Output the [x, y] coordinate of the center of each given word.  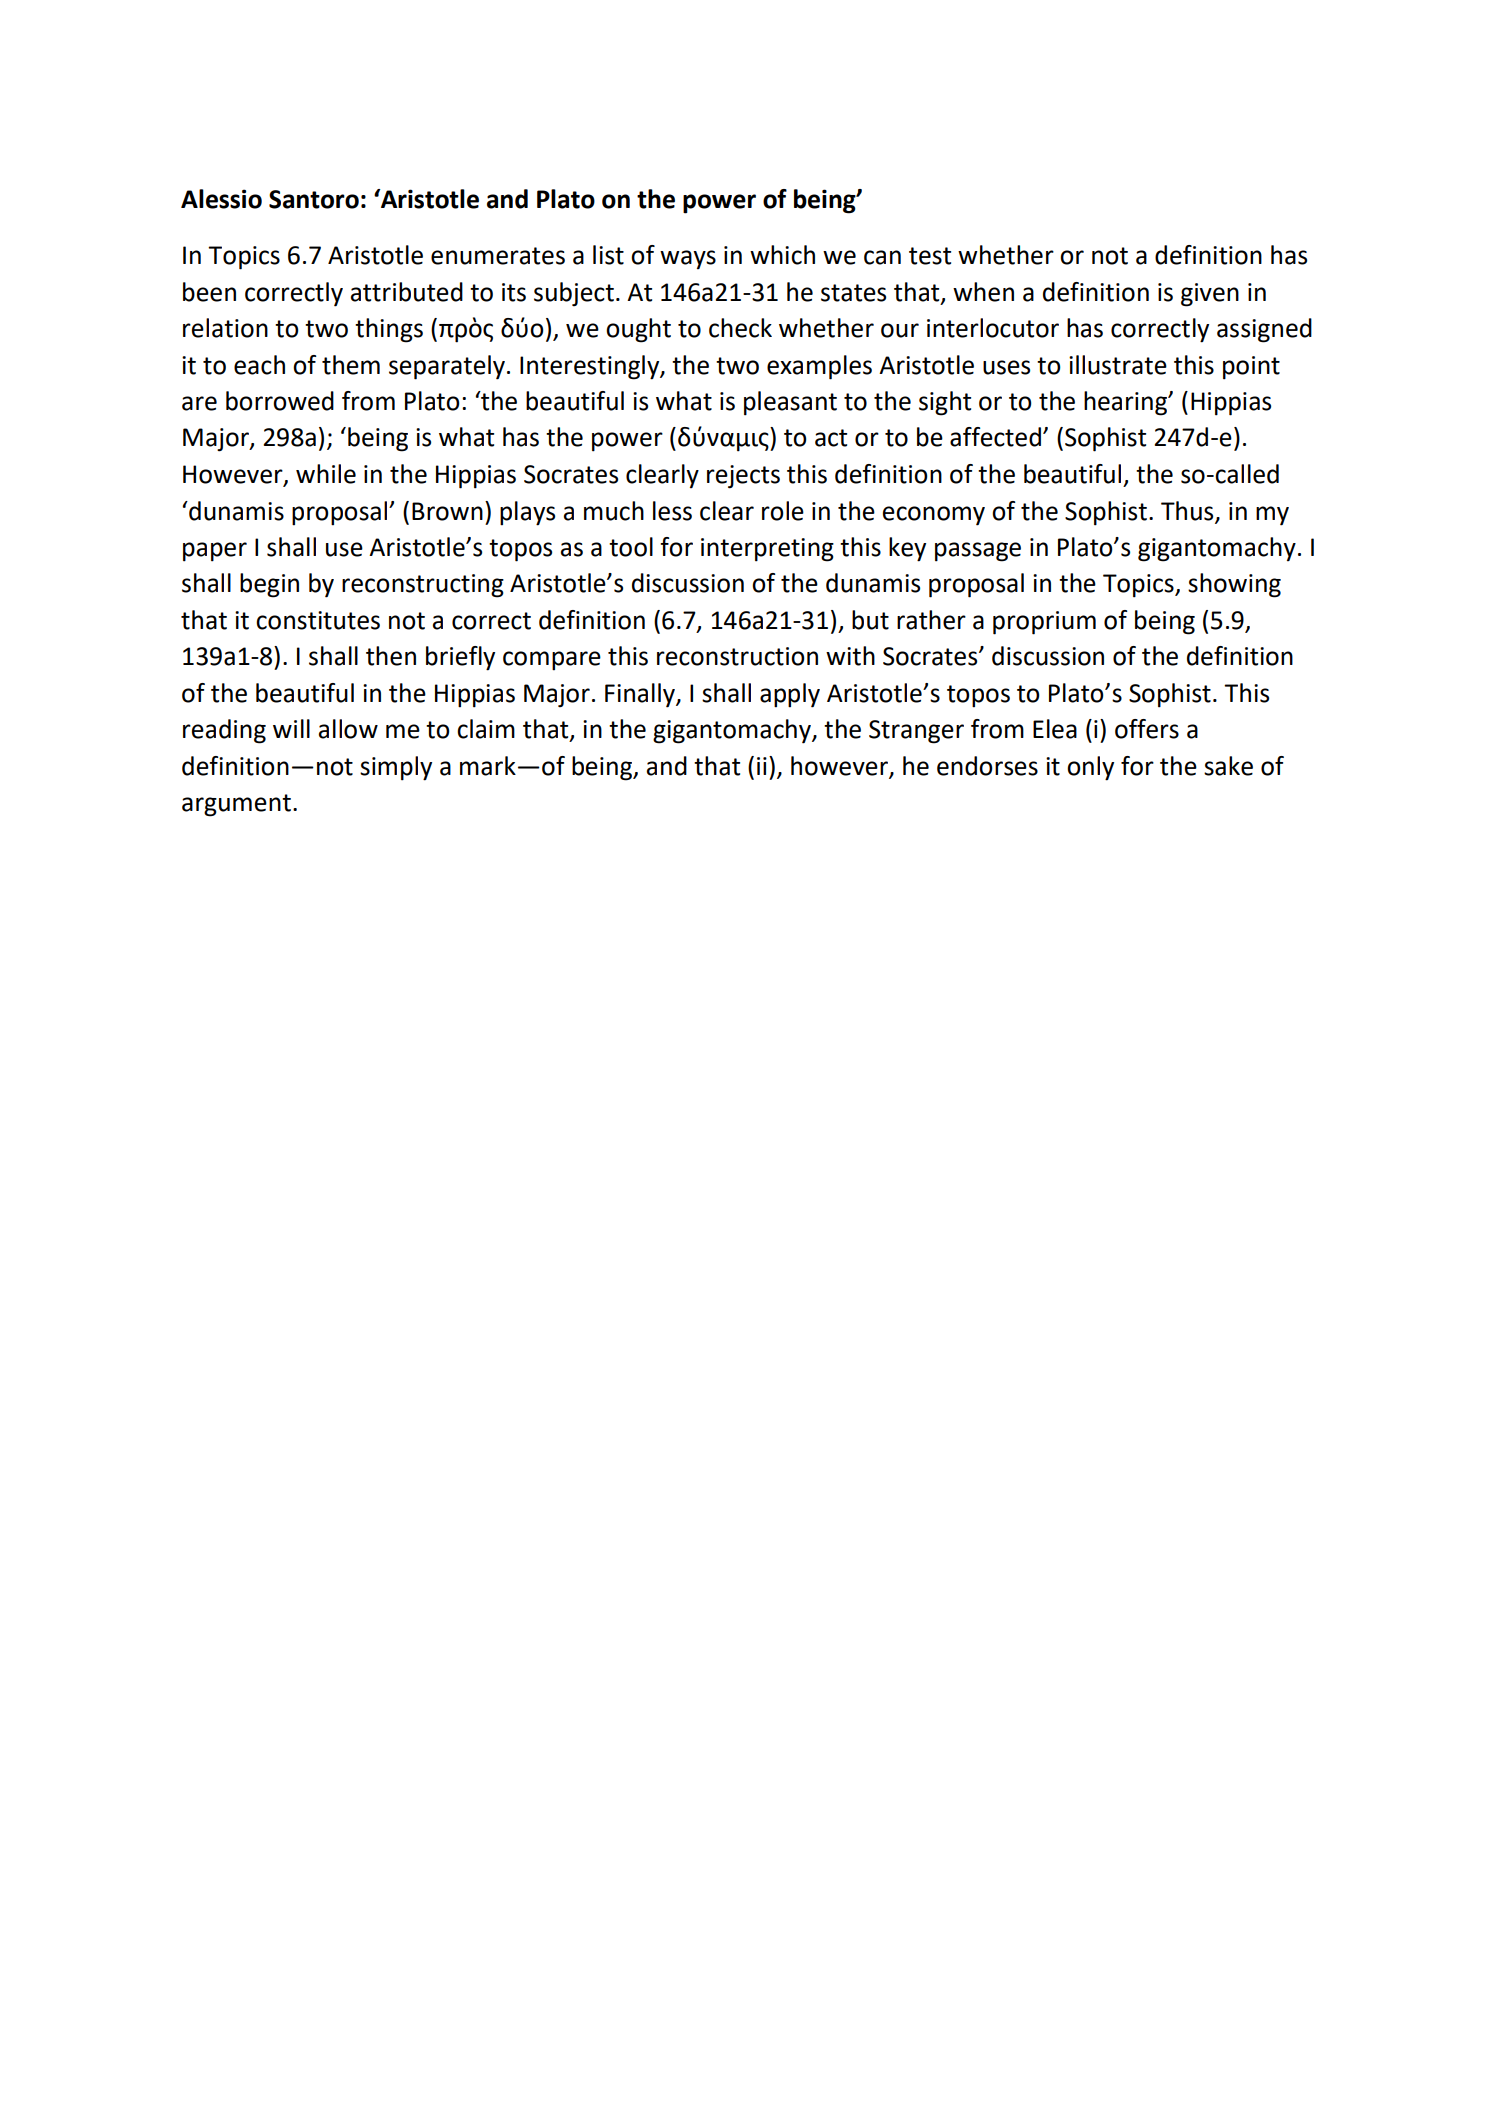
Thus [1188, 511]
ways [688, 259]
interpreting [767, 550]
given [1210, 295]
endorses [987, 766]
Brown [447, 511]
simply [396, 768]
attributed [407, 292]
